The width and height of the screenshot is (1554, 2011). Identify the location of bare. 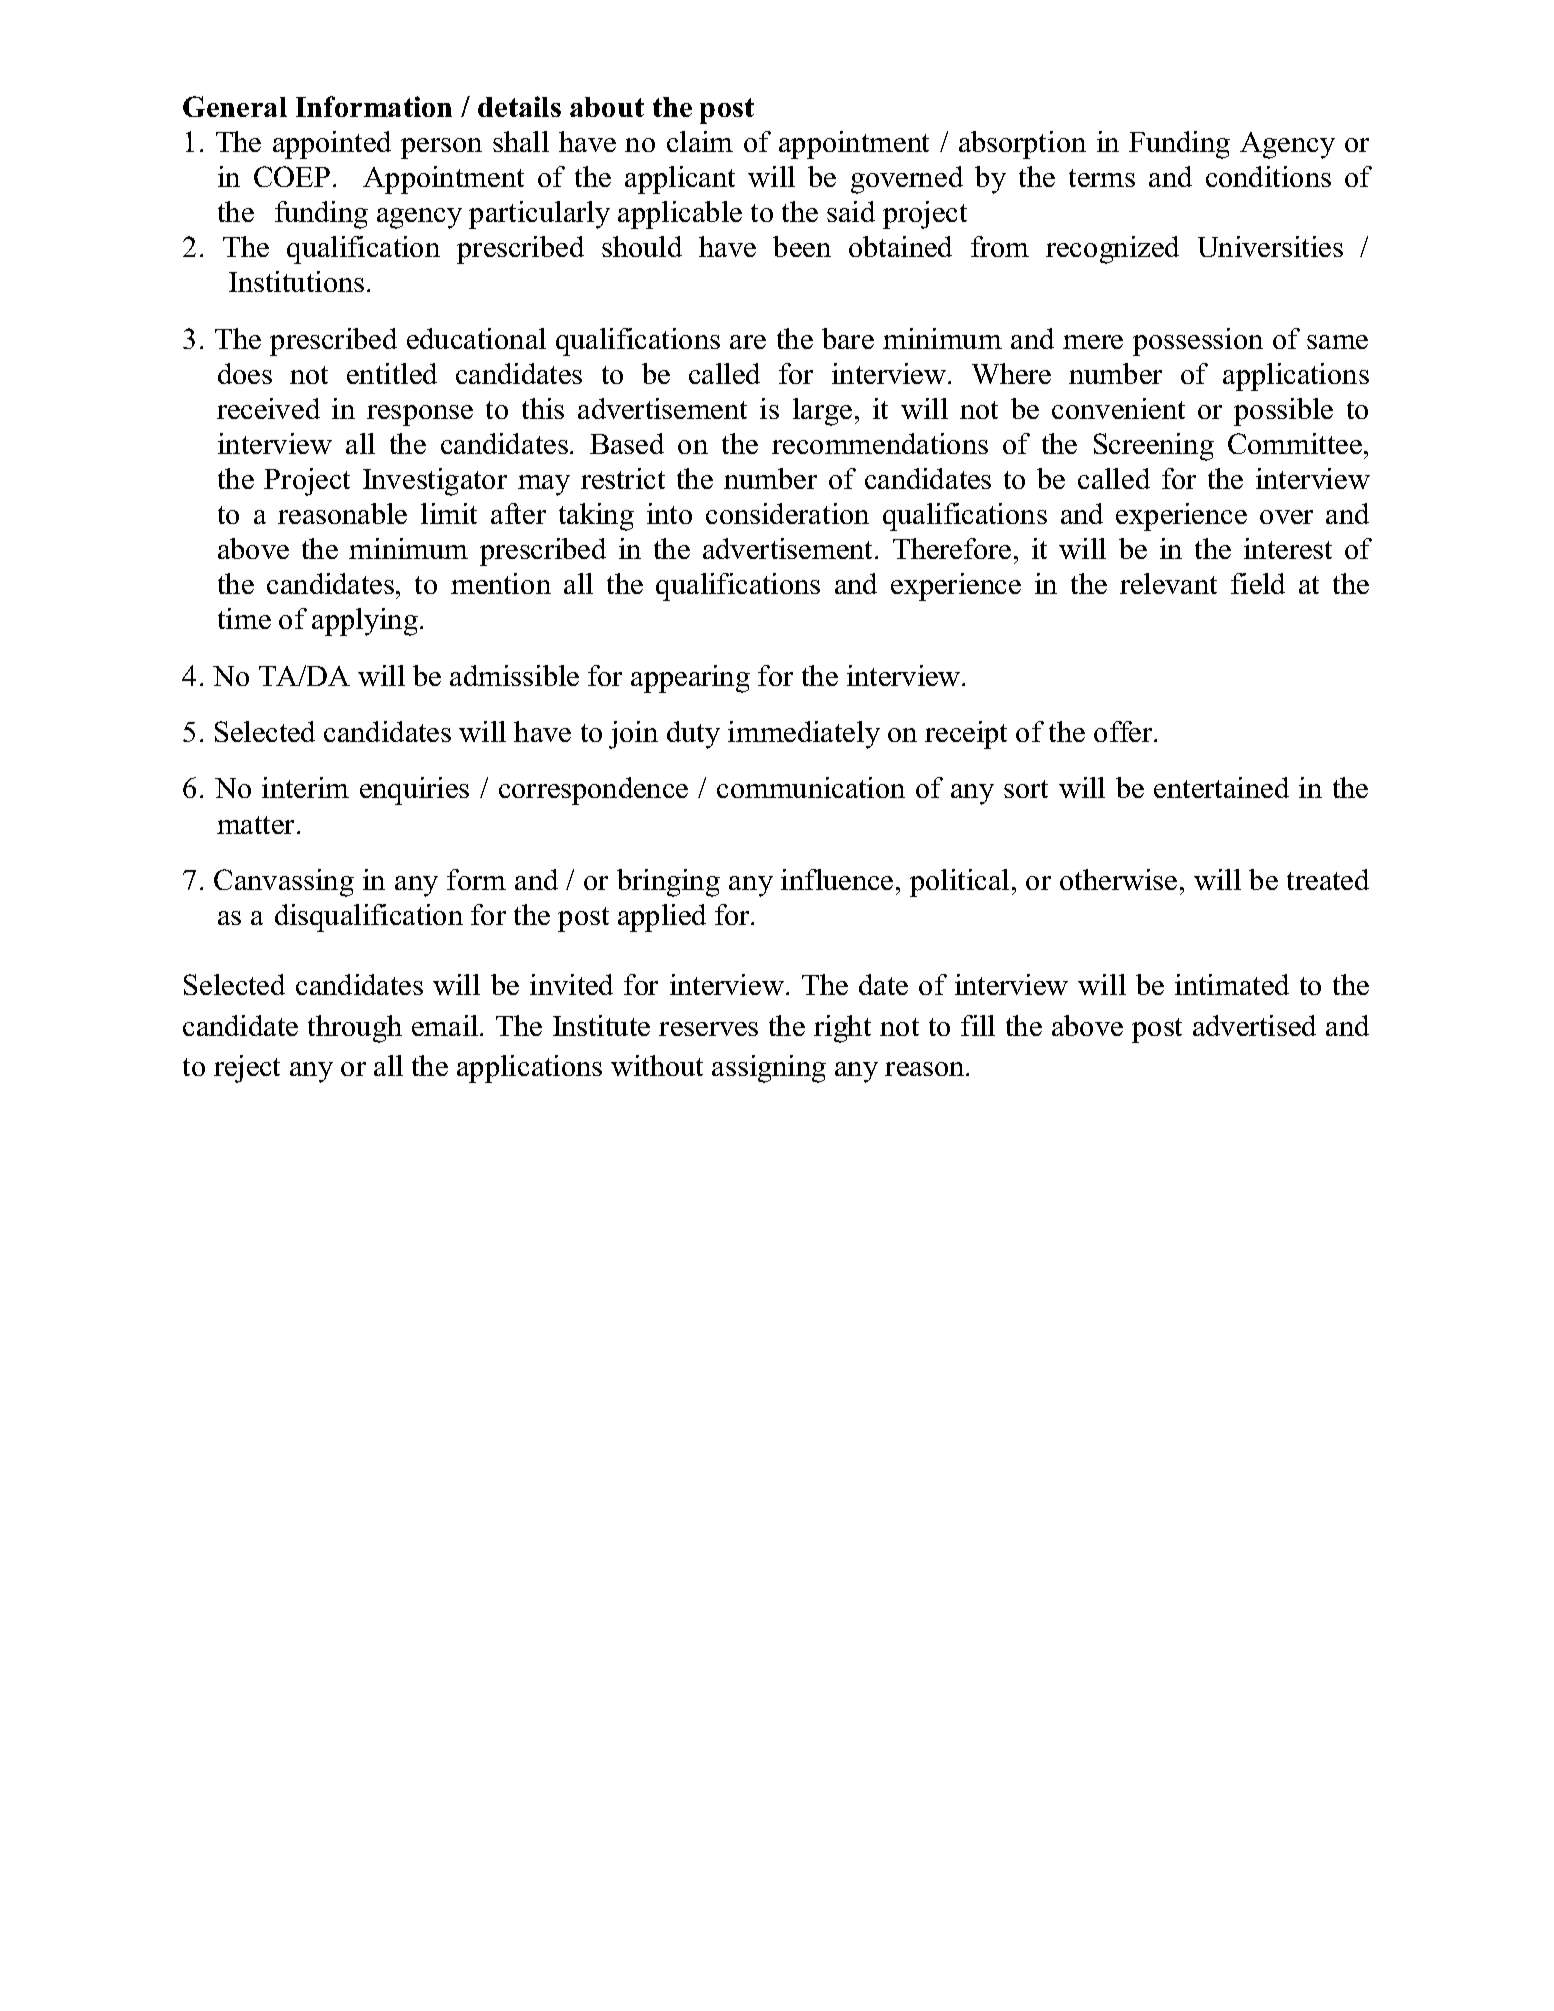
(848, 338).
